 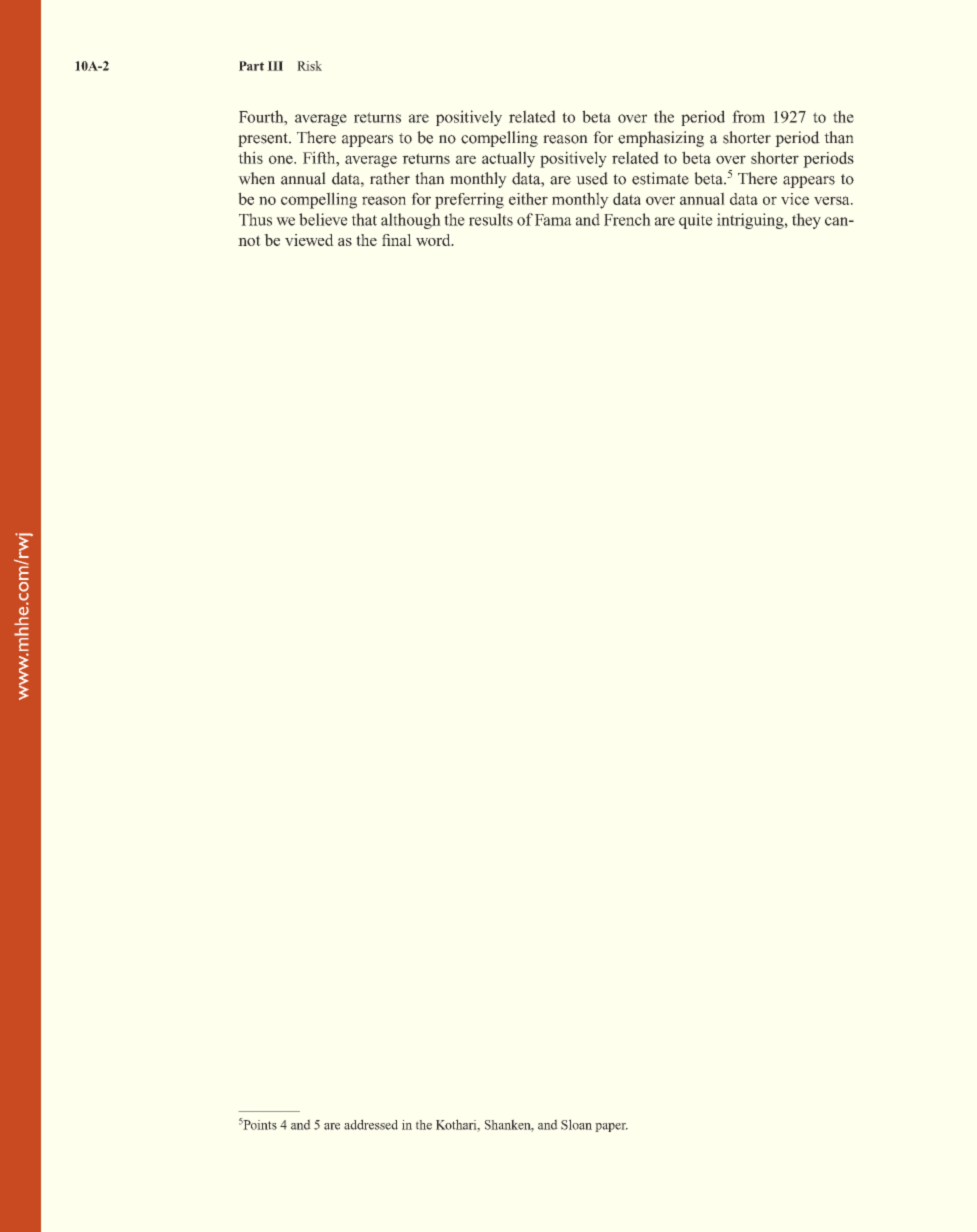 I want to click on addressed, so click(x=371, y=1124).
